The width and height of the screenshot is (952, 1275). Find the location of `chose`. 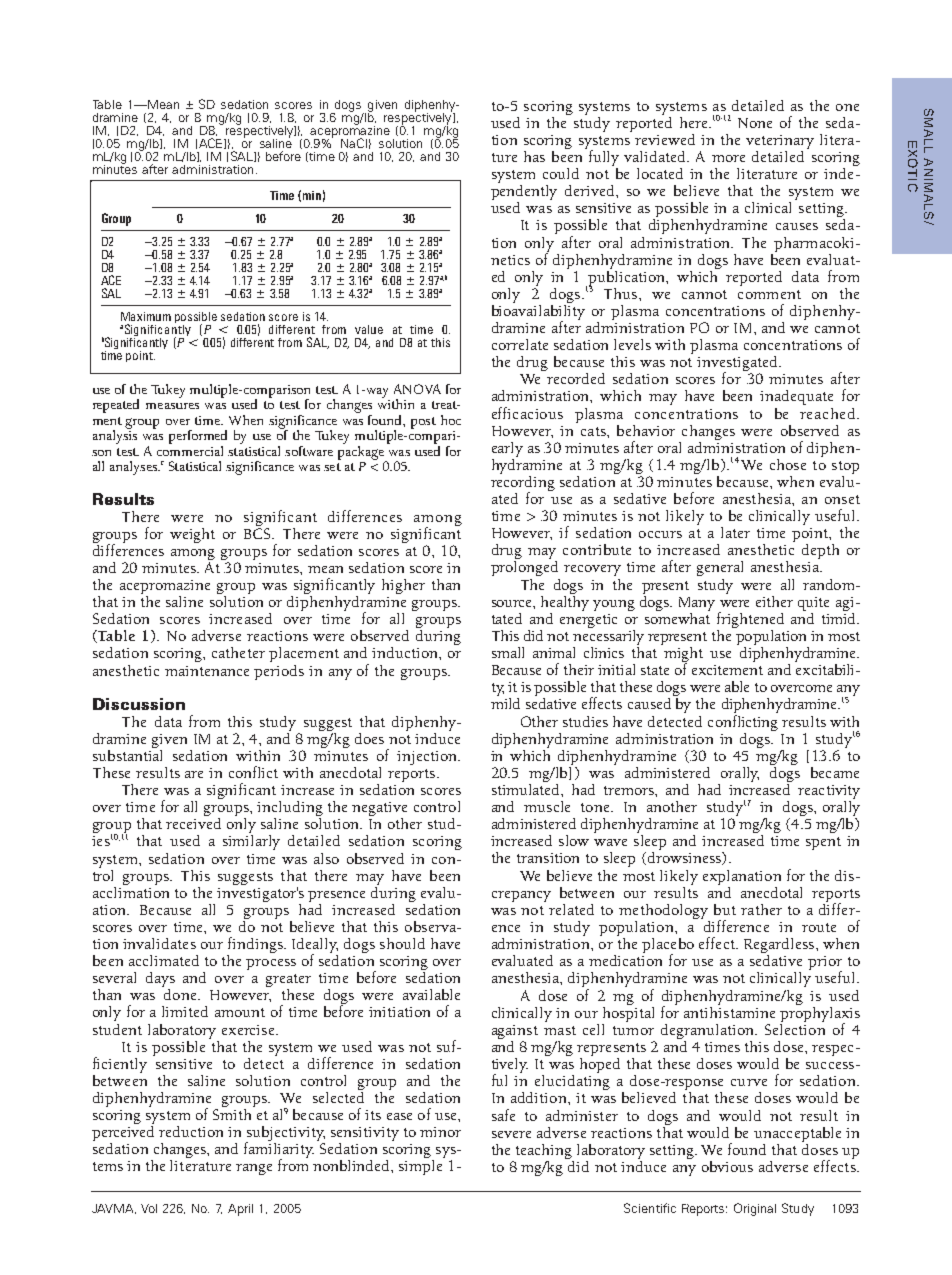

chose is located at coordinates (788, 464).
